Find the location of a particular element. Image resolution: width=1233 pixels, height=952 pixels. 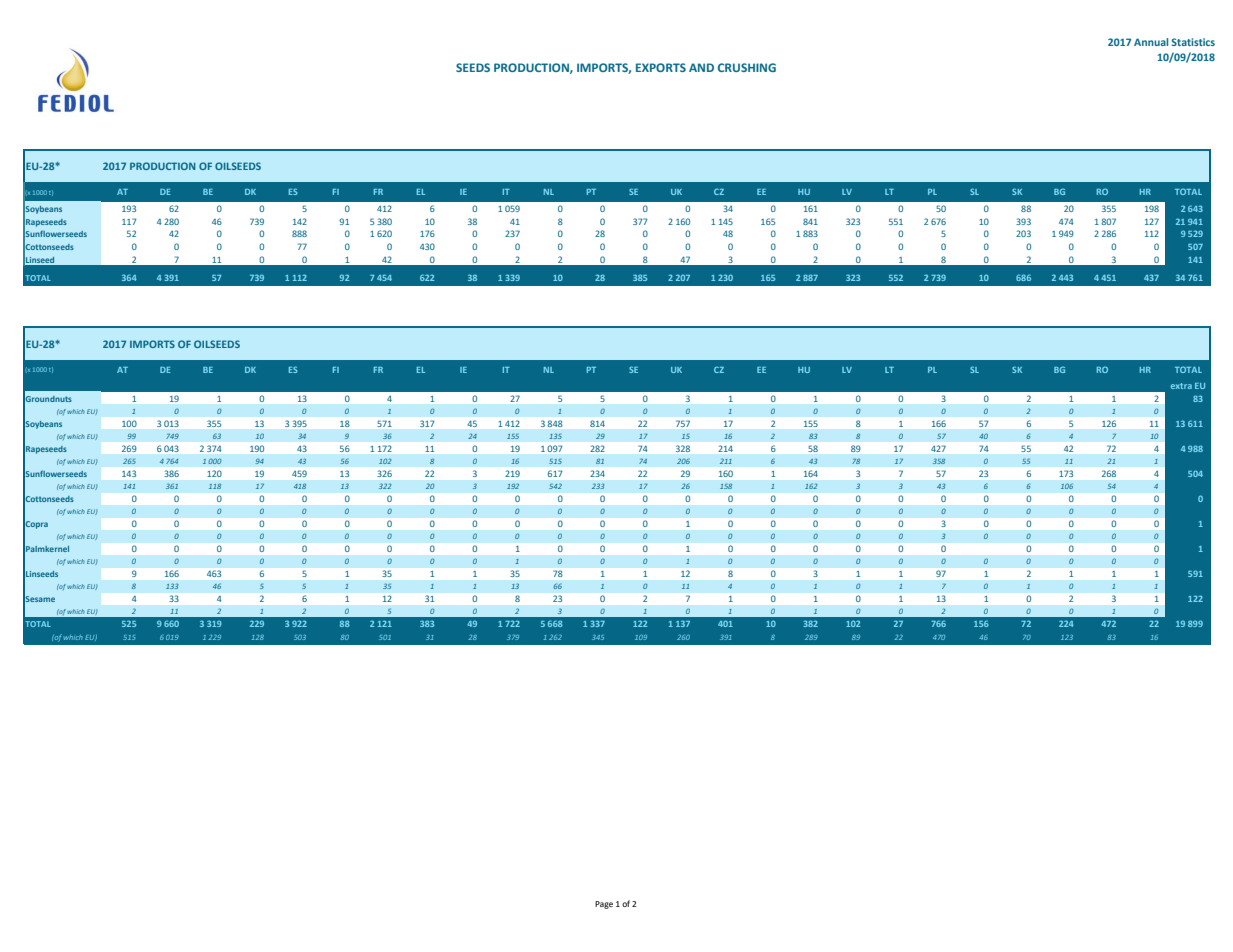

CRUSHING is located at coordinates (747, 67).
